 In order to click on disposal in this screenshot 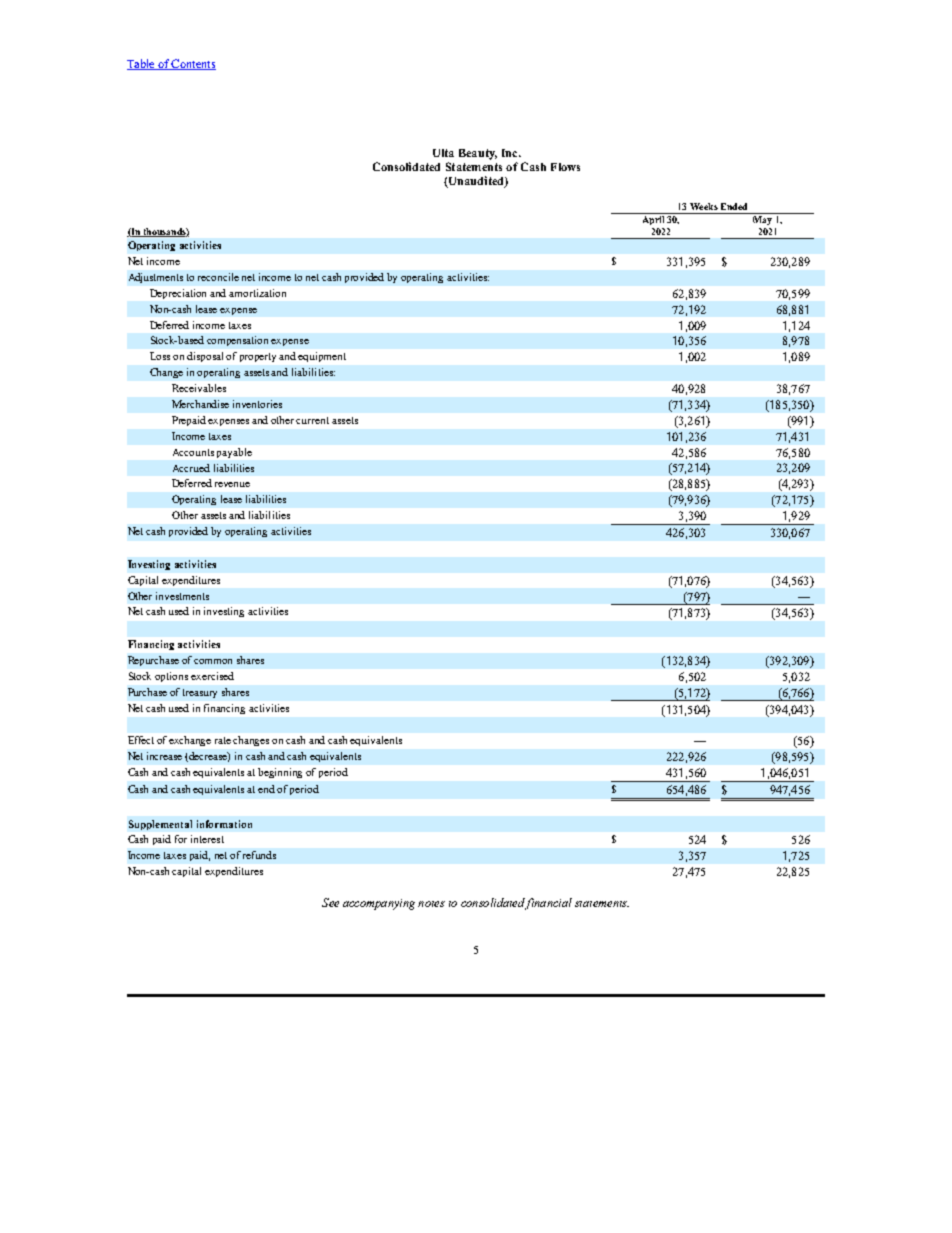, I will do `click(207, 357)`.
